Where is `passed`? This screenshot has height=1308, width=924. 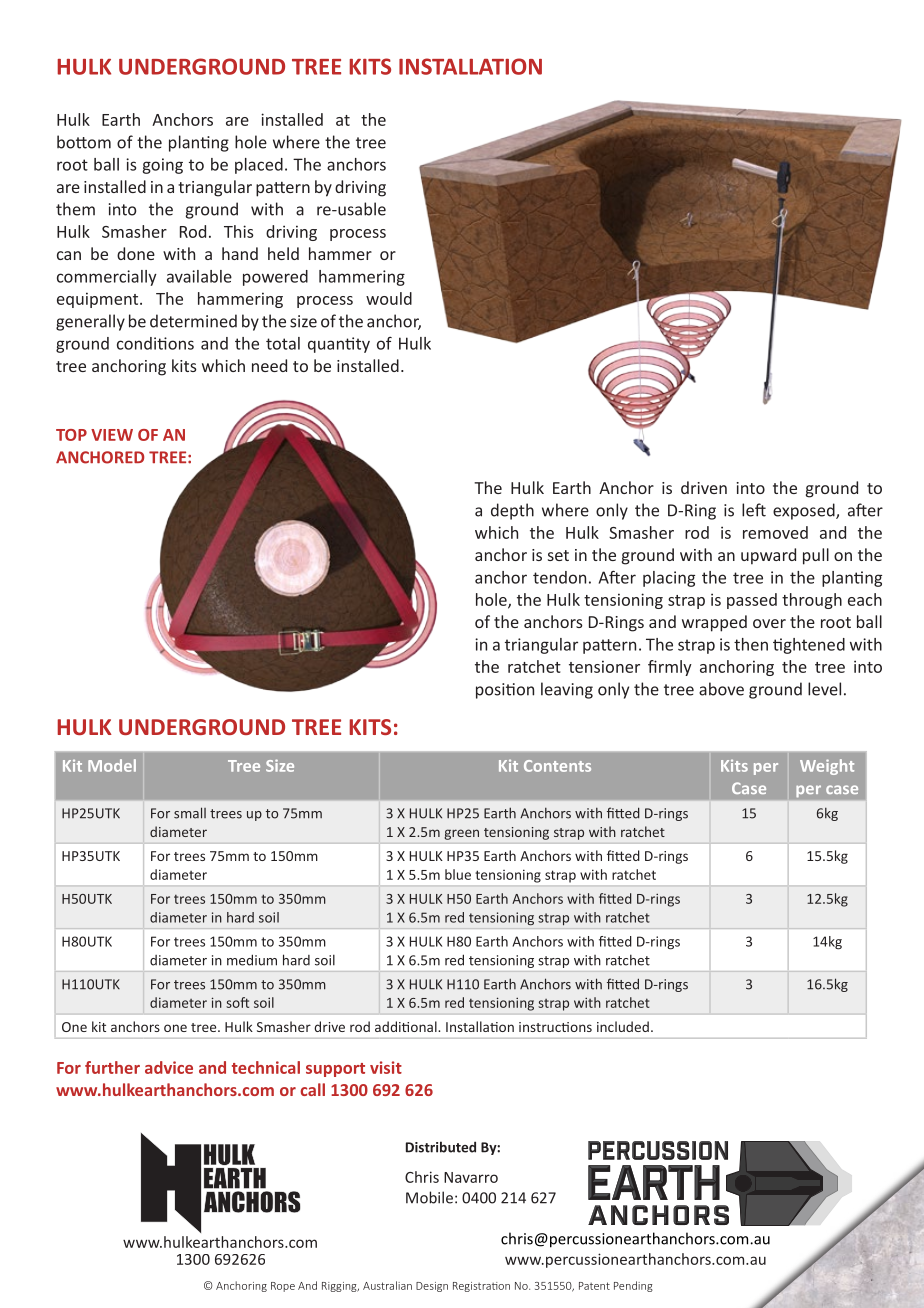
passed is located at coordinates (752, 601).
